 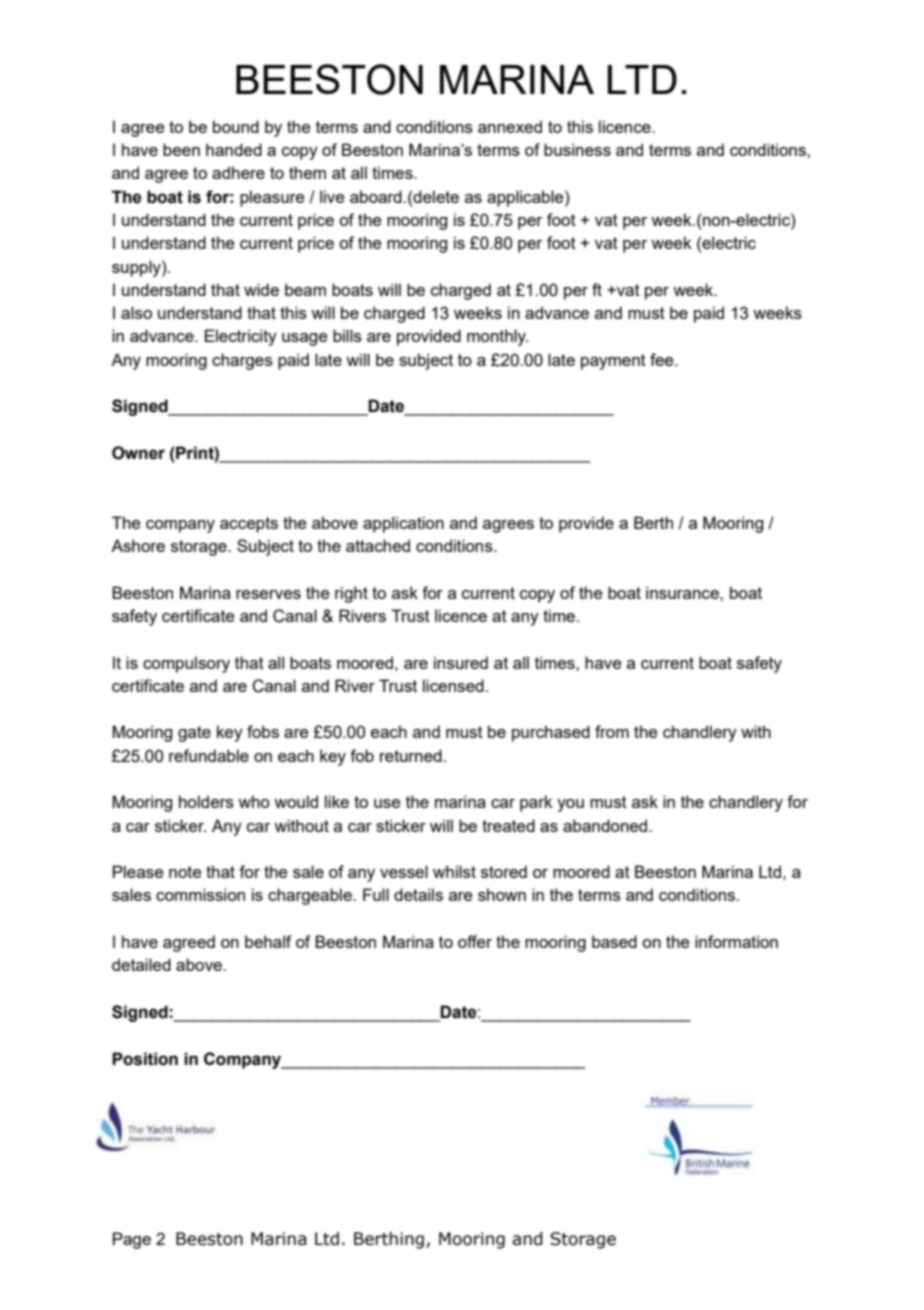 I want to click on business, so click(x=577, y=149).
